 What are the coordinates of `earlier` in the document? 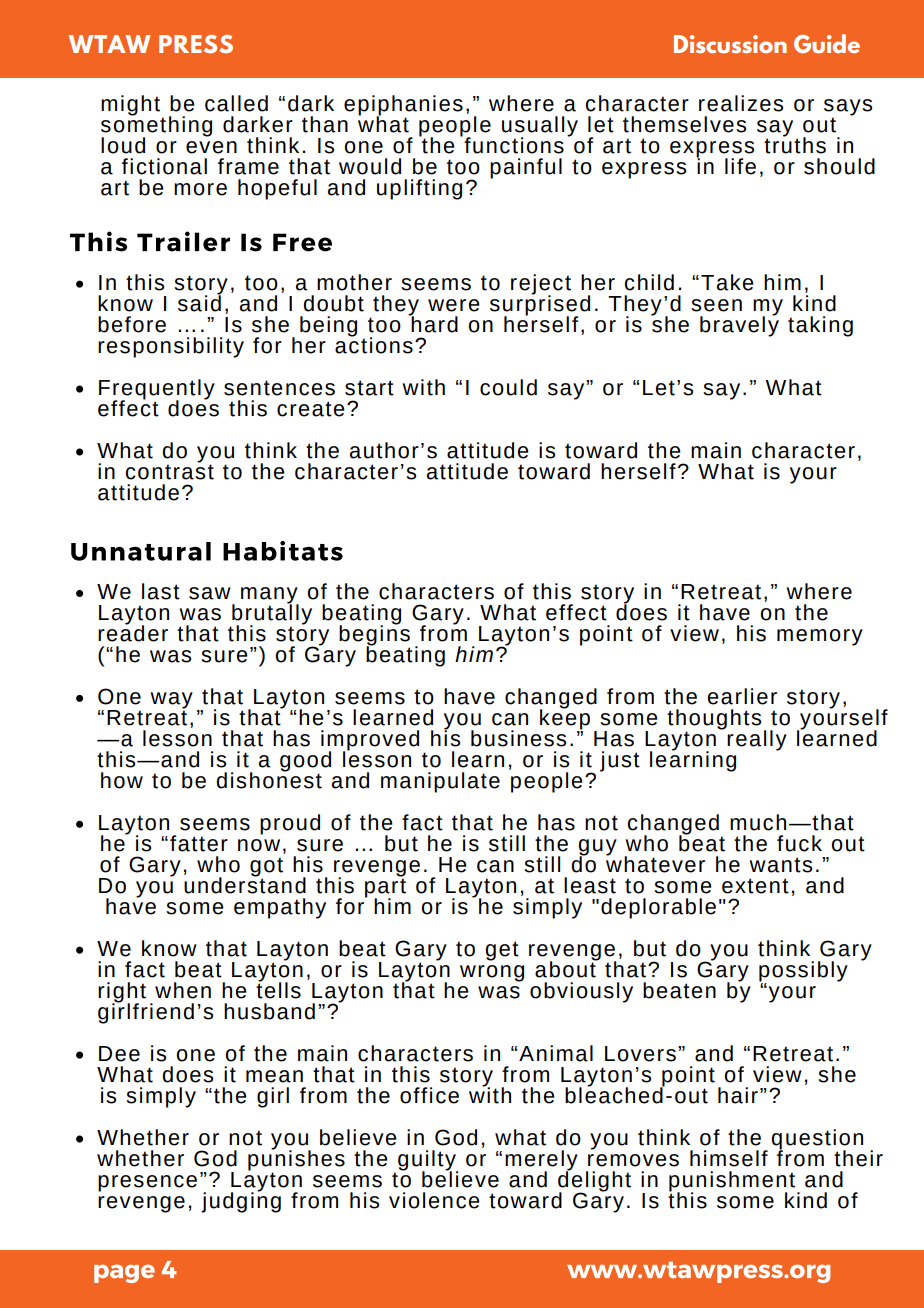 It's located at (742, 696).
